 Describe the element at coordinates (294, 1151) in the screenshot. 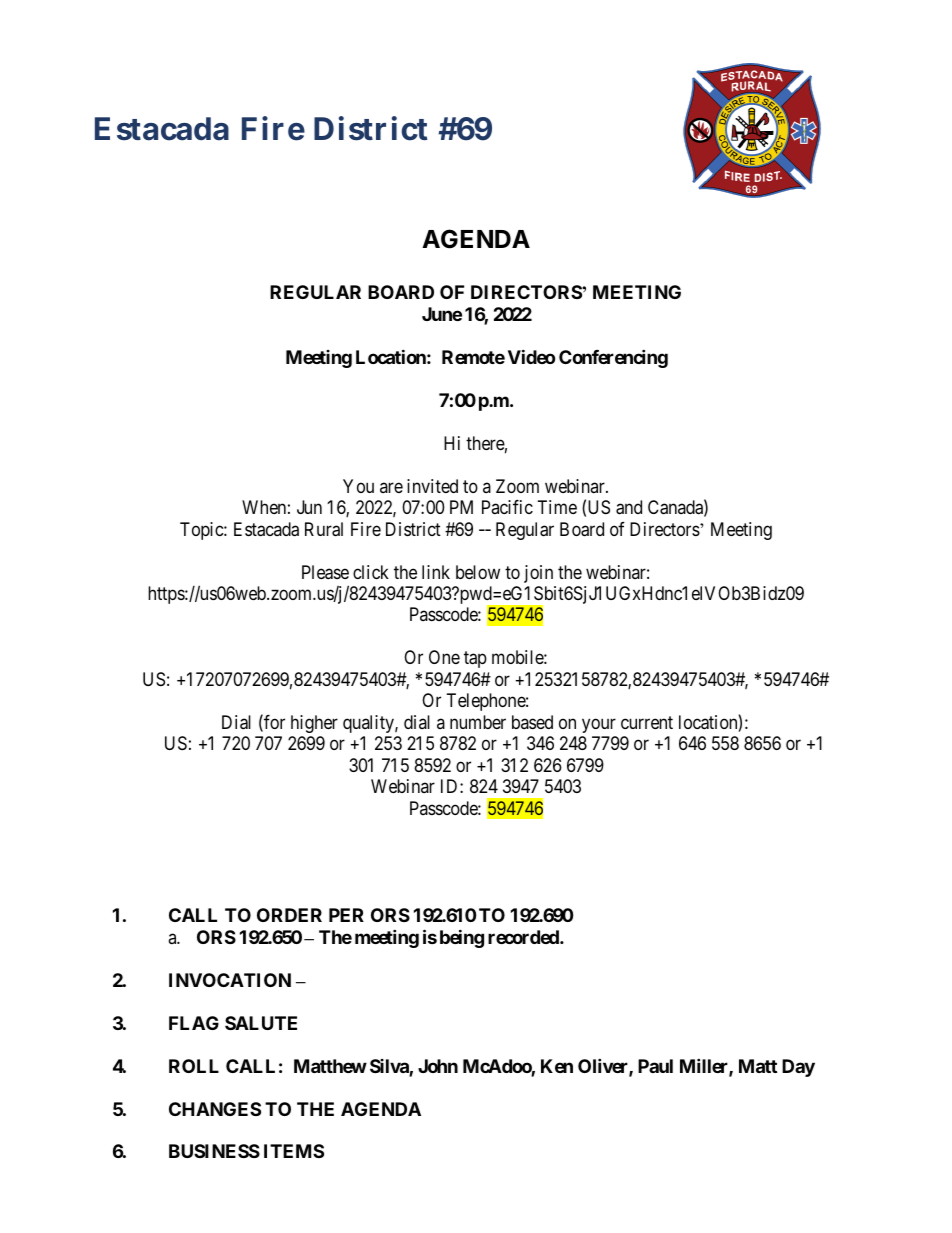

I see `ITEMS` at that location.
